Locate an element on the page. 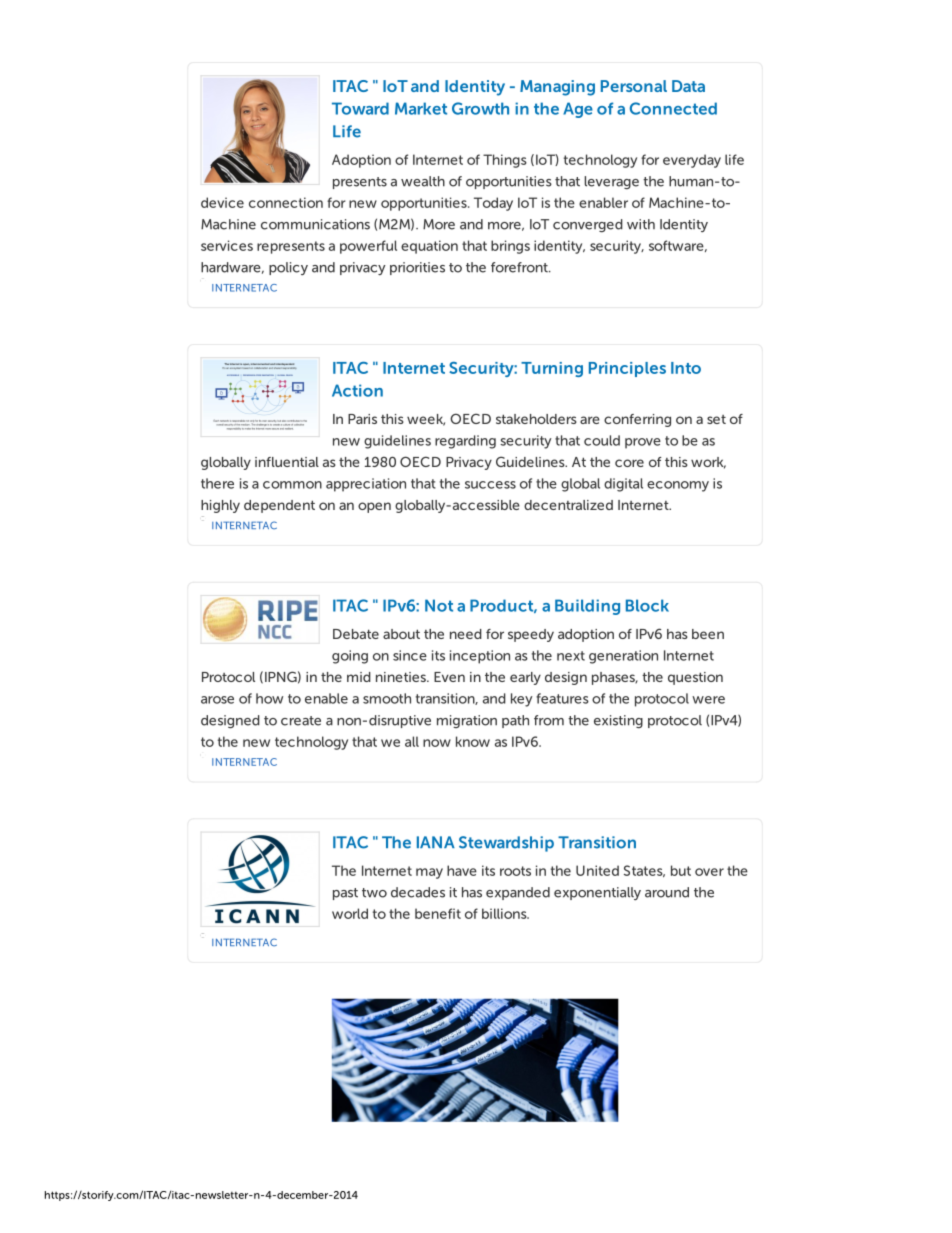 This page has width=952, height=1233. Connected is located at coordinates (673, 108).
